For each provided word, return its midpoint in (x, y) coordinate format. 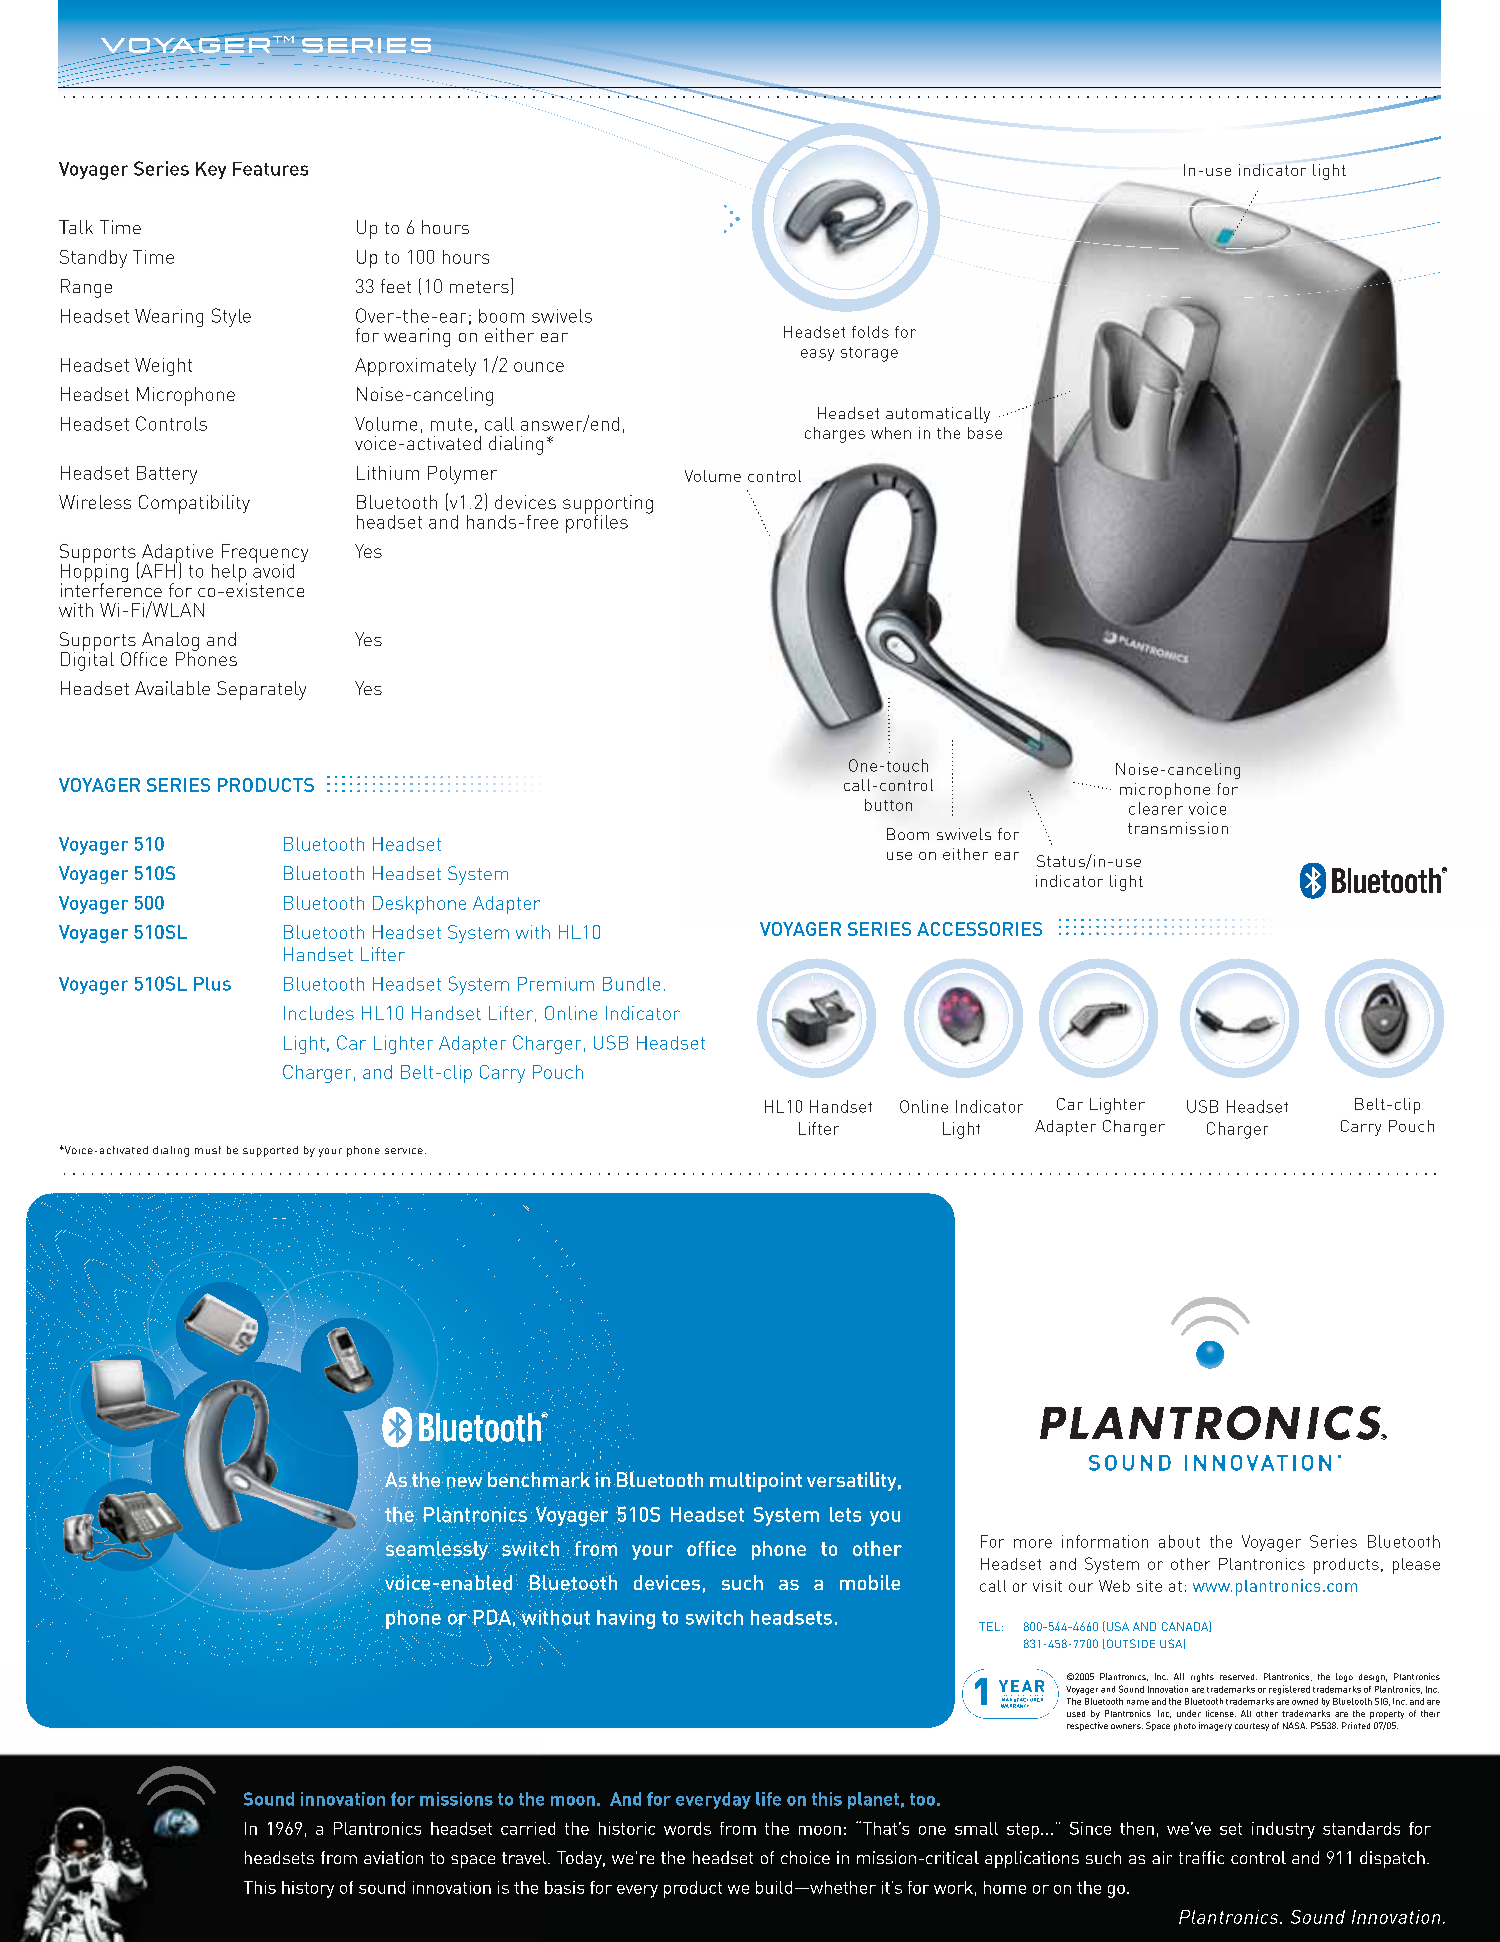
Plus (212, 984)
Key (211, 170)
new (464, 1483)
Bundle (631, 984)
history (308, 1889)
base (985, 433)
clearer (1156, 808)
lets (845, 1514)
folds (870, 332)
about (1179, 1541)
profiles (597, 522)
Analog (170, 642)
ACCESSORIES (979, 929)
